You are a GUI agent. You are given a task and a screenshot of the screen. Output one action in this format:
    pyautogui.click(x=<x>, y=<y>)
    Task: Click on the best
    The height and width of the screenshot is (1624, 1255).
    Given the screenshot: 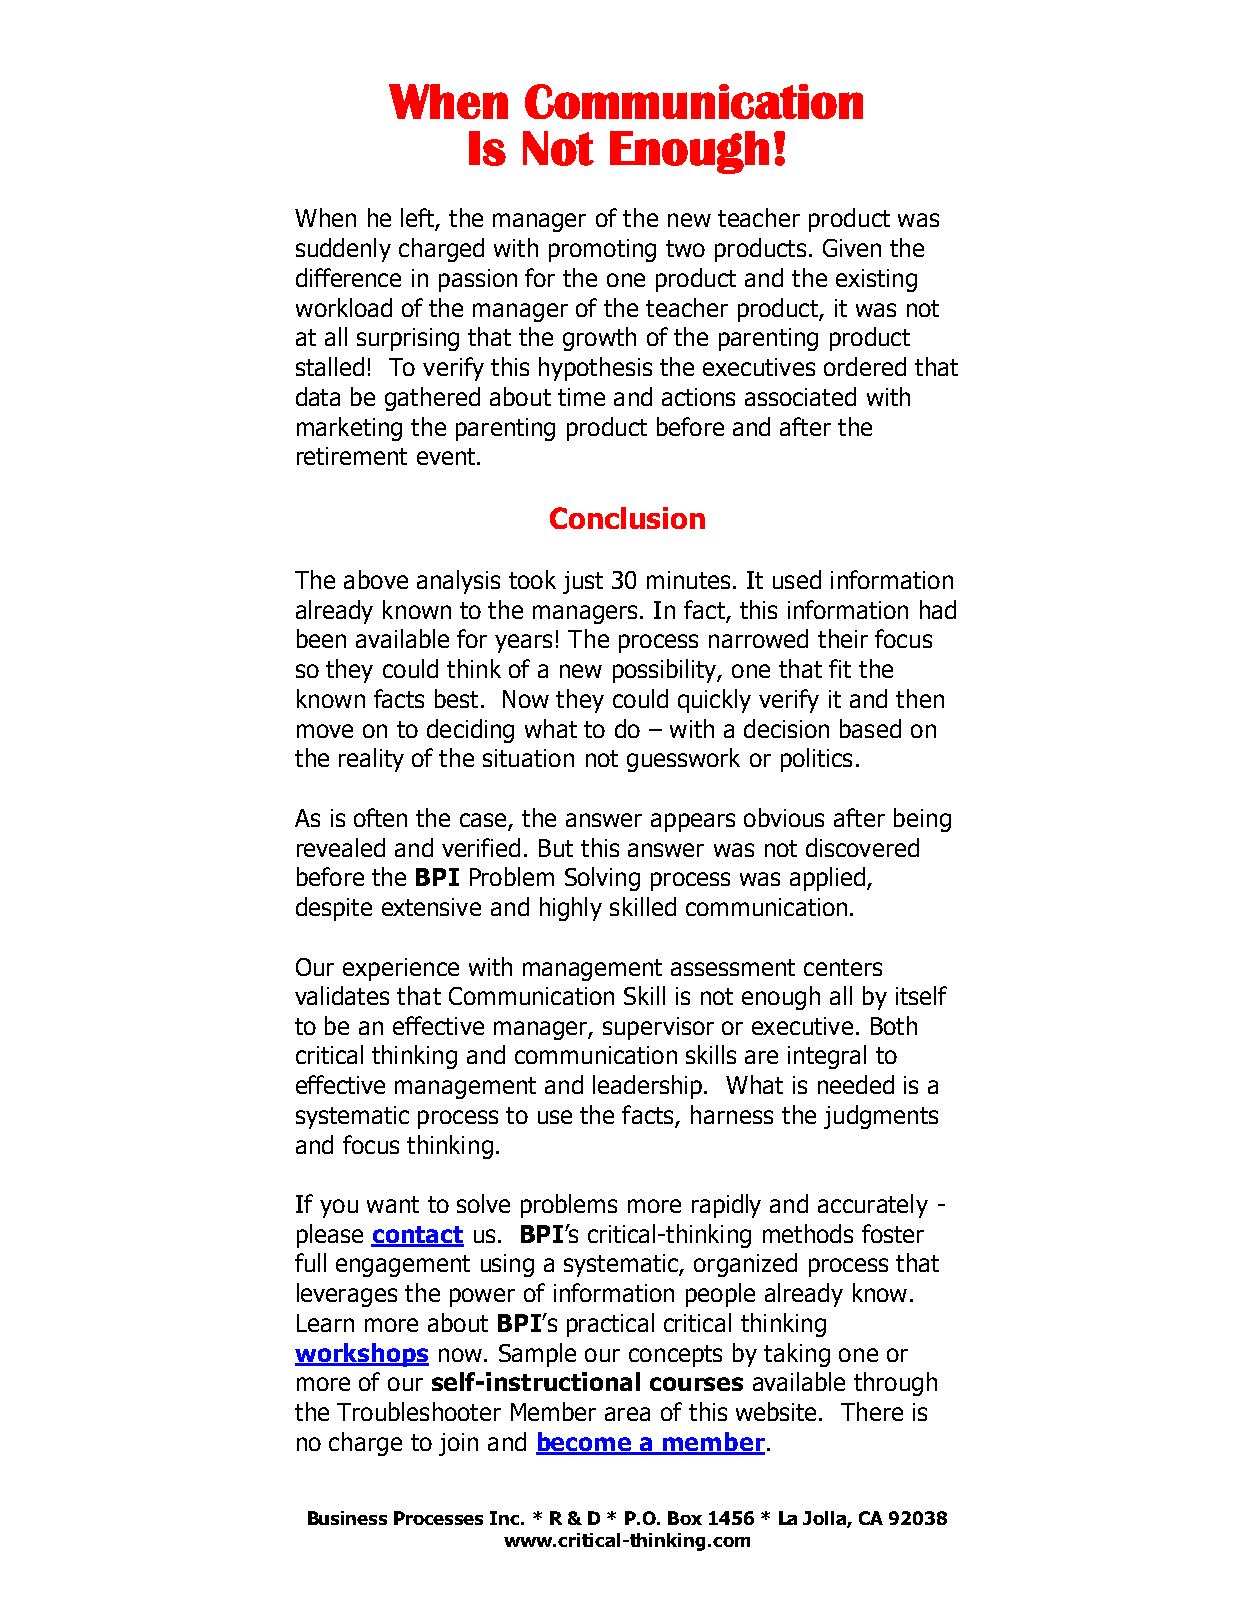 What is the action you would take?
    pyautogui.click(x=456, y=698)
